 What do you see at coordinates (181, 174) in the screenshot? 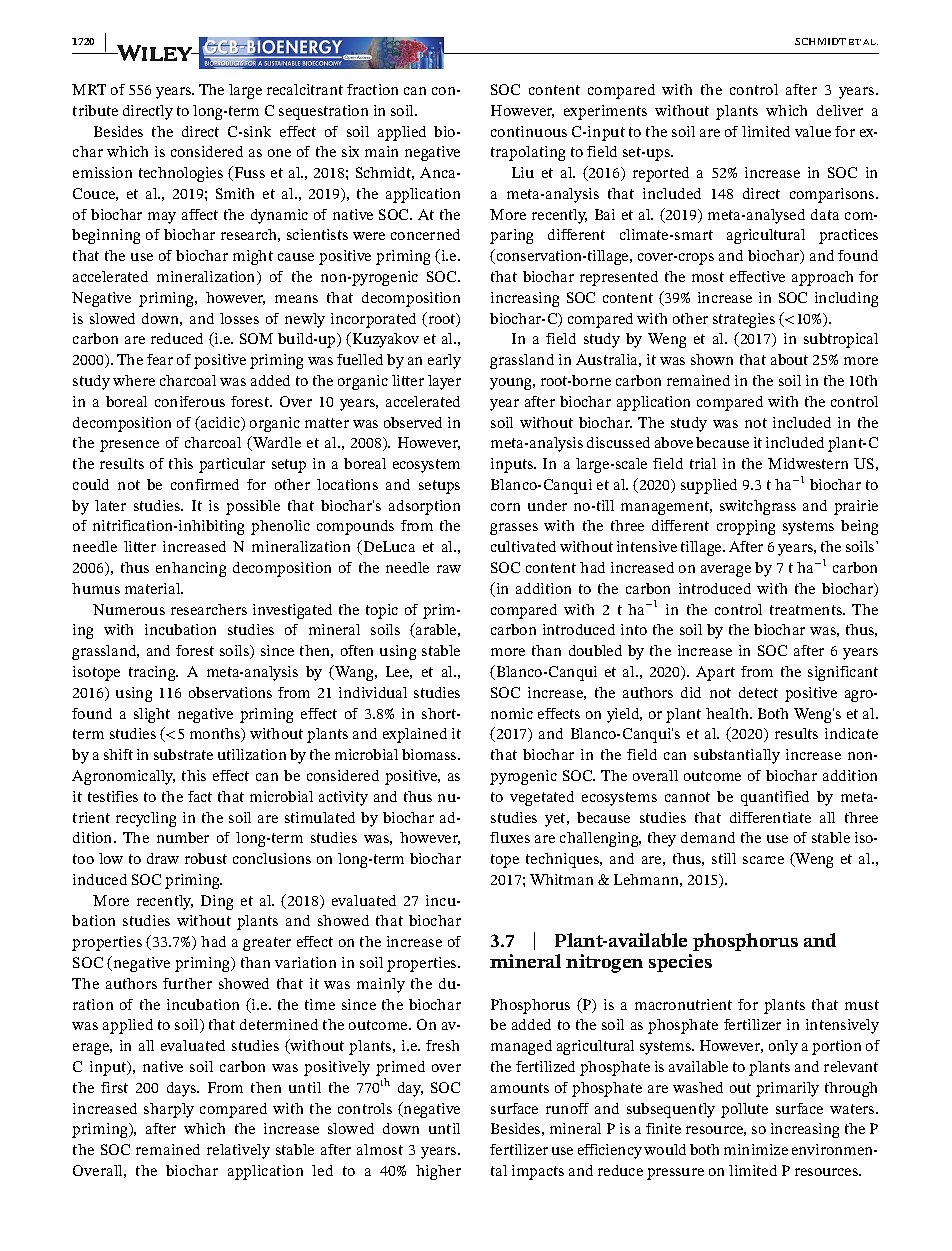
I see `technologies` at bounding box center [181, 174].
